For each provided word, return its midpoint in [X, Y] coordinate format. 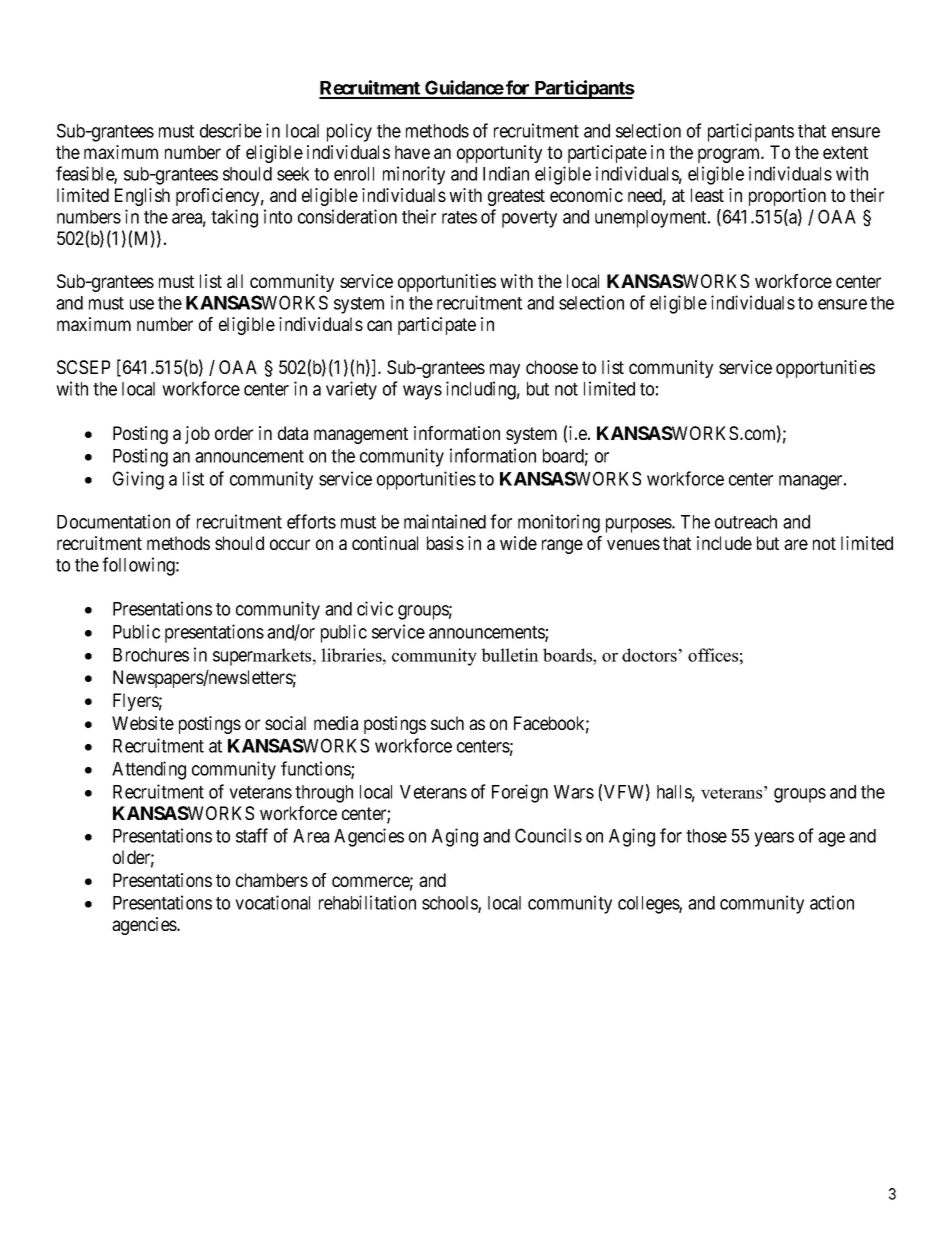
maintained [445, 521]
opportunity [499, 154]
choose [552, 367]
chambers [272, 880]
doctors [649, 655]
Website [143, 723]
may [505, 370]
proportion [787, 197]
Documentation [113, 521]
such [447, 723]
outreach [746, 522]
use [142, 304]
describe [231, 130]
